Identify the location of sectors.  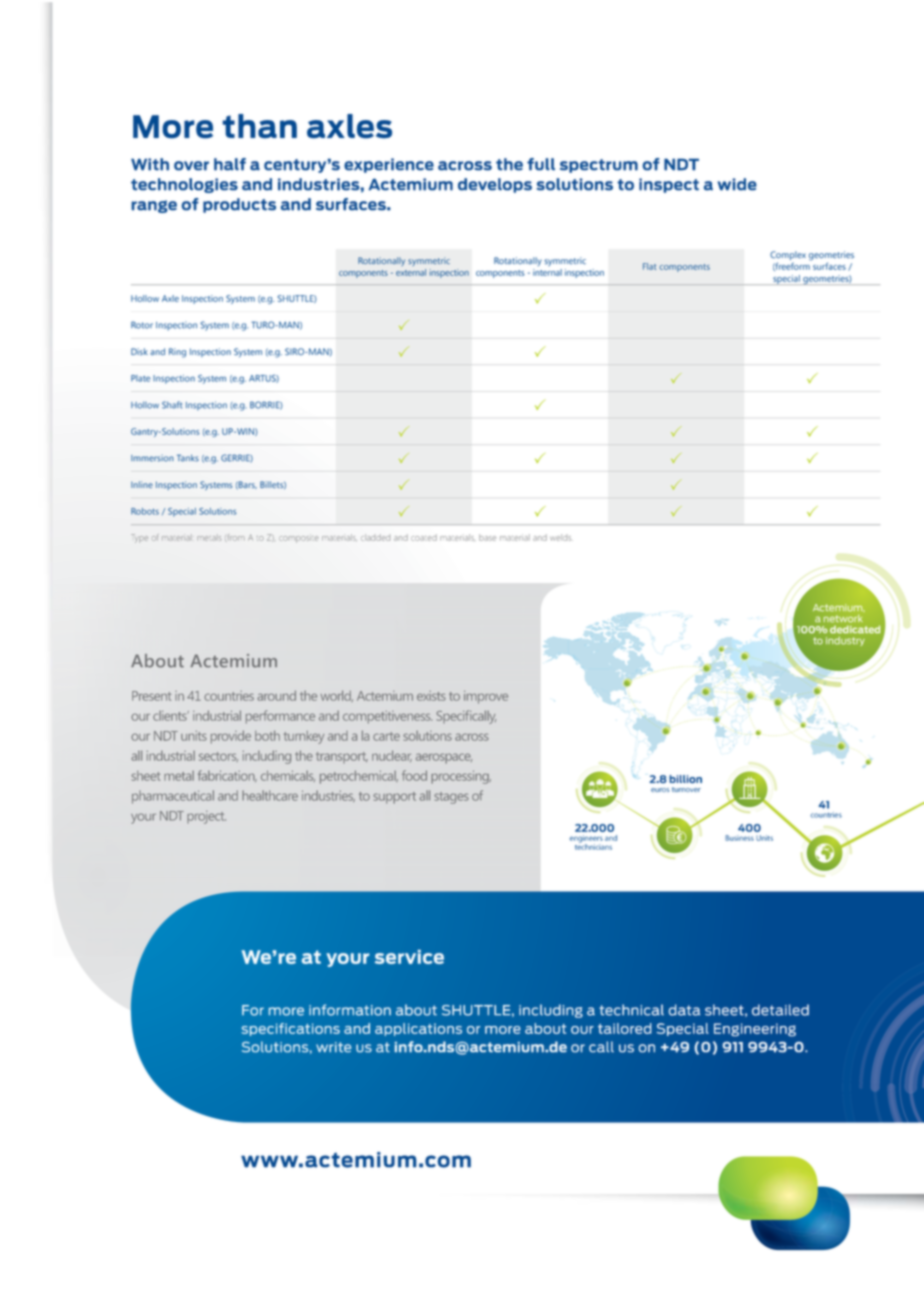
(218, 757).
